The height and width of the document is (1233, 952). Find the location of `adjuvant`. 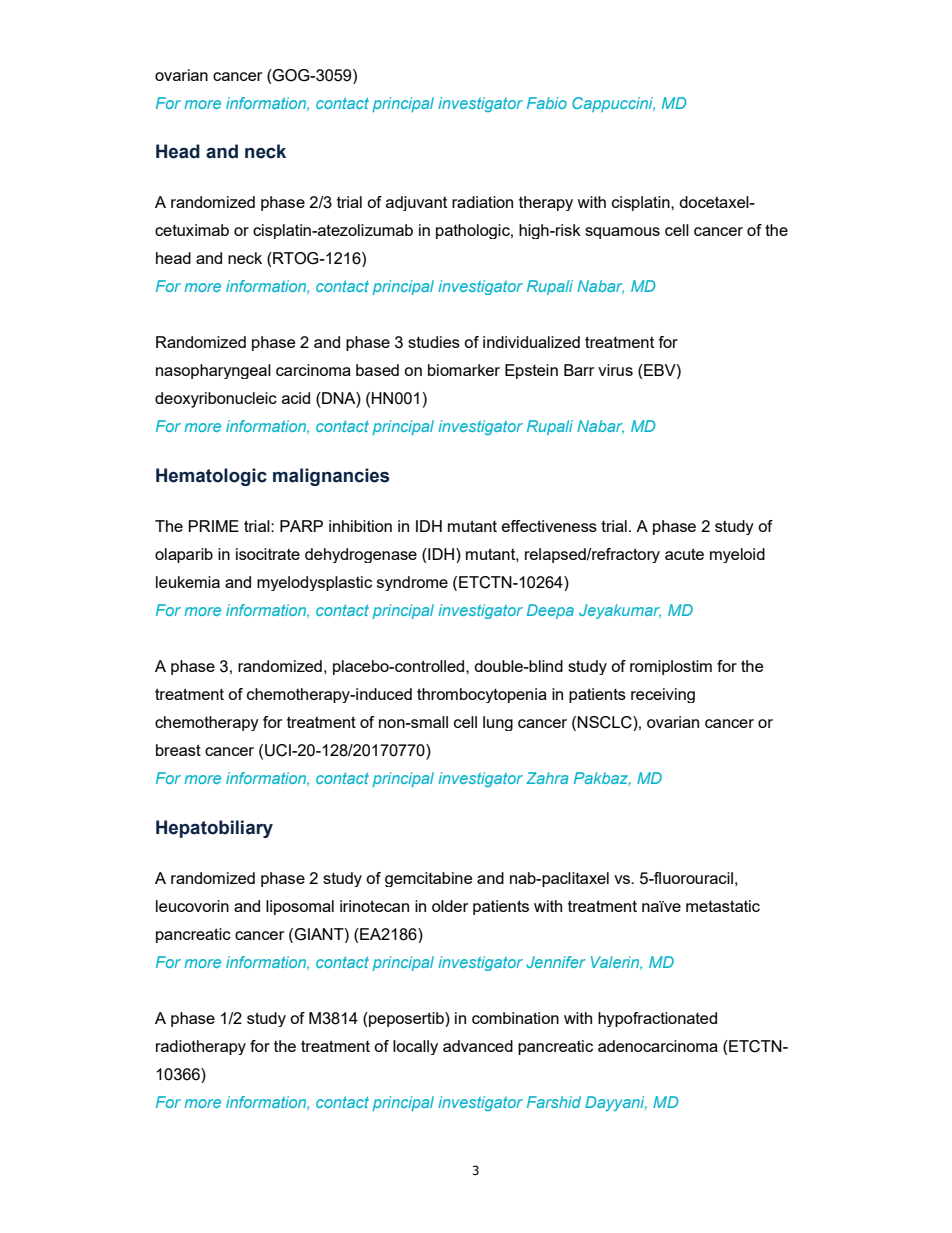

adjuvant is located at coordinates (416, 203).
